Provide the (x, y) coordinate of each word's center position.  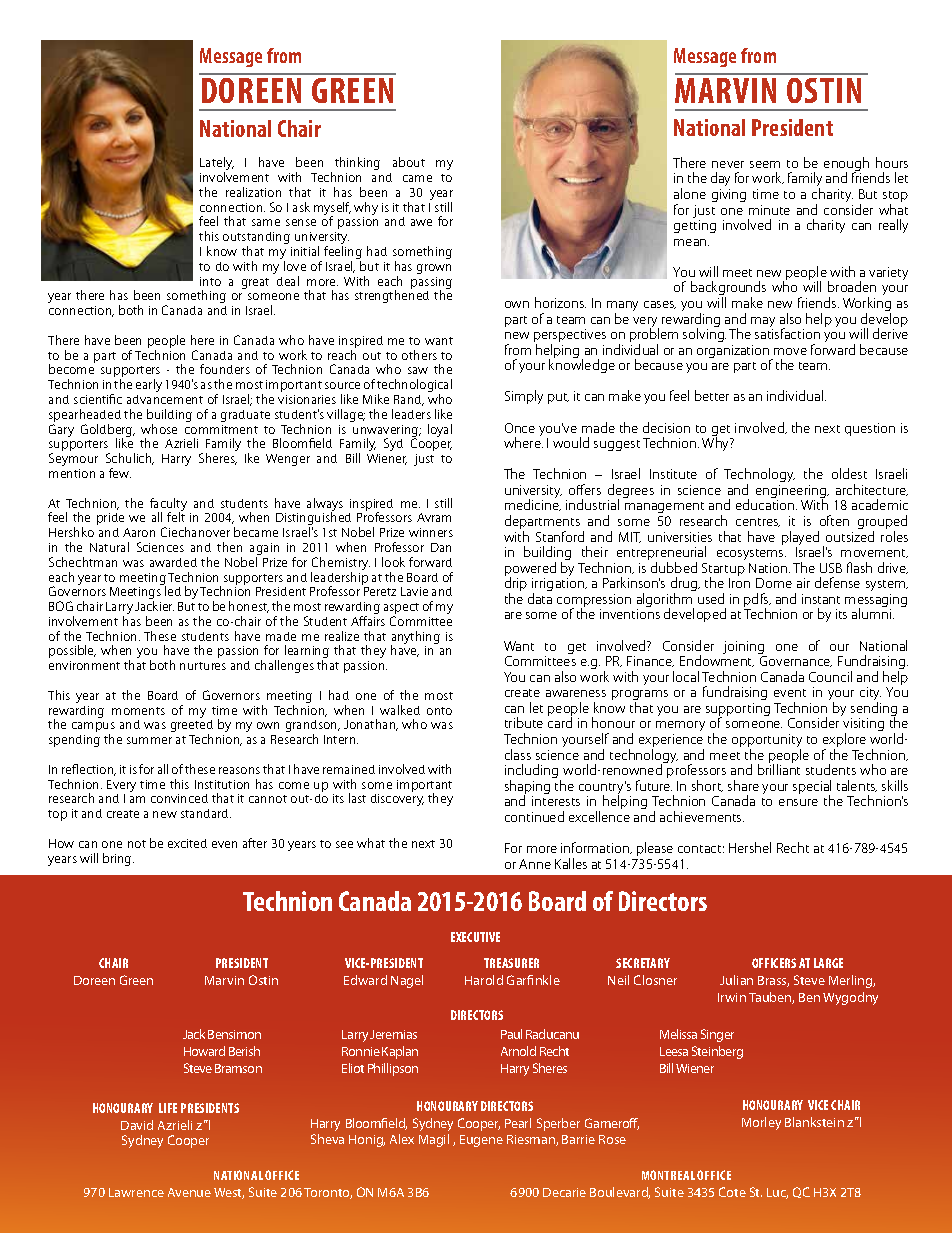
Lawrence (136, 1192)
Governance (796, 661)
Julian (736, 980)
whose (159, 429)
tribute (524, 722)
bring (118, 859)
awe (421, 222)
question (870, 429)
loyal (440, 430)
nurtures (203, 666)
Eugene (481, 1141)
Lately (217, 165)
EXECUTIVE (475, 937)
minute (769, 210)
